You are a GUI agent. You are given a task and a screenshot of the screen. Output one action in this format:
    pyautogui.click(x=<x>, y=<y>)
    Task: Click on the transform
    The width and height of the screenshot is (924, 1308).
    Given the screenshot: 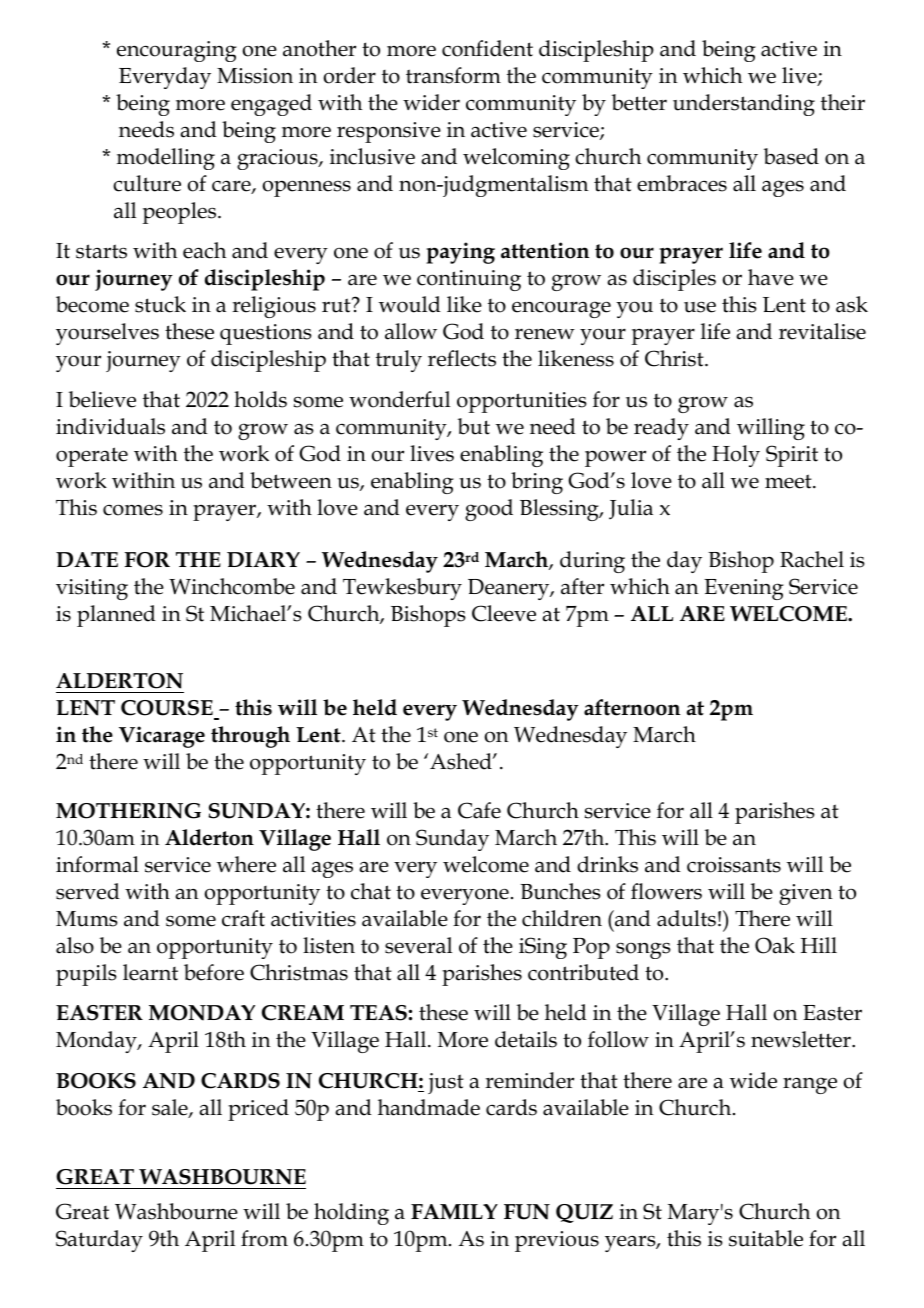 What is the action you would take?
    pyautogui.click(x=453, y=75)
